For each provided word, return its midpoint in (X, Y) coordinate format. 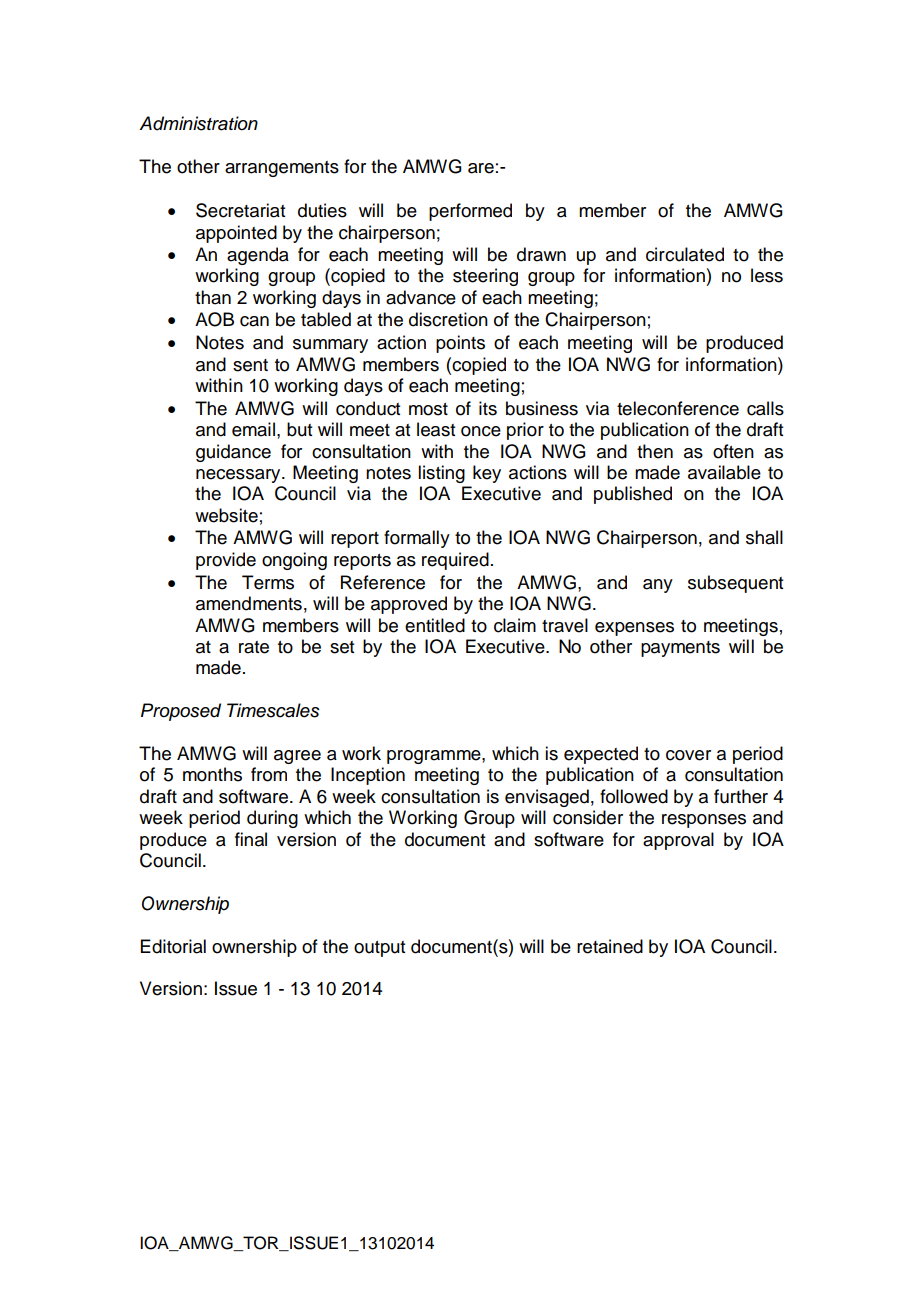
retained (610, 946)
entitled (435, 625)
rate (254, 647)
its (488, 408)
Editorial (173, 946)
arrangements (282, 169)
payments (680, 649)
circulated (685, 254)
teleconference (678, 408)
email (253, 429)
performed (470, 212)
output (379, 949)
